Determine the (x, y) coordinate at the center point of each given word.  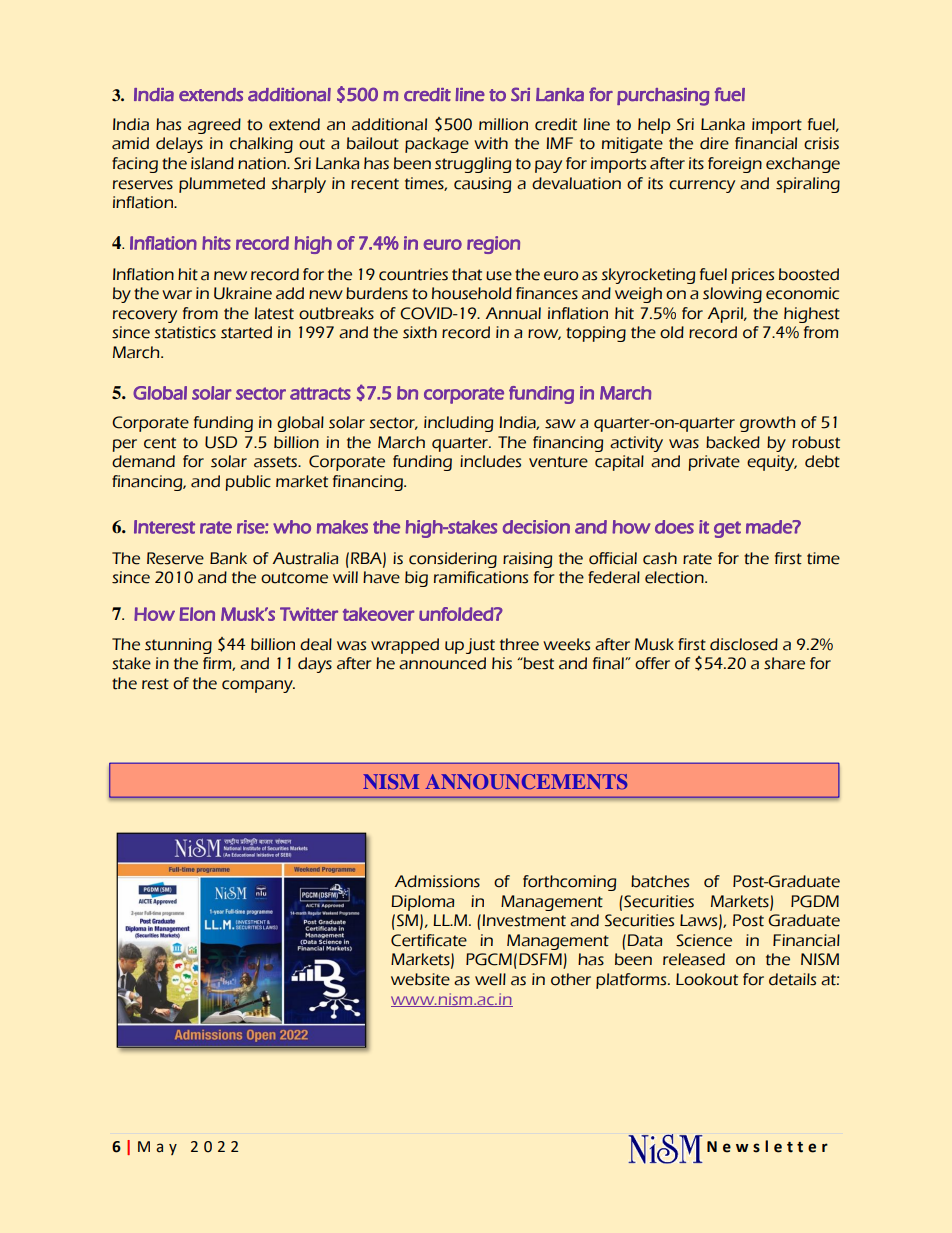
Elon (197, 614)
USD (221, 442)
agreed (214, 126)
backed (733, 442)
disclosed (744, 644)
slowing (732, 295)
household (472, 293)
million (503, 124)
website (420, 979)
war (177, 295)
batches (660, 881)
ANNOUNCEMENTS (527, 781)
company (258, 686)
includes (490, 461)
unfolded (457, 614)
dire (714, 143)
